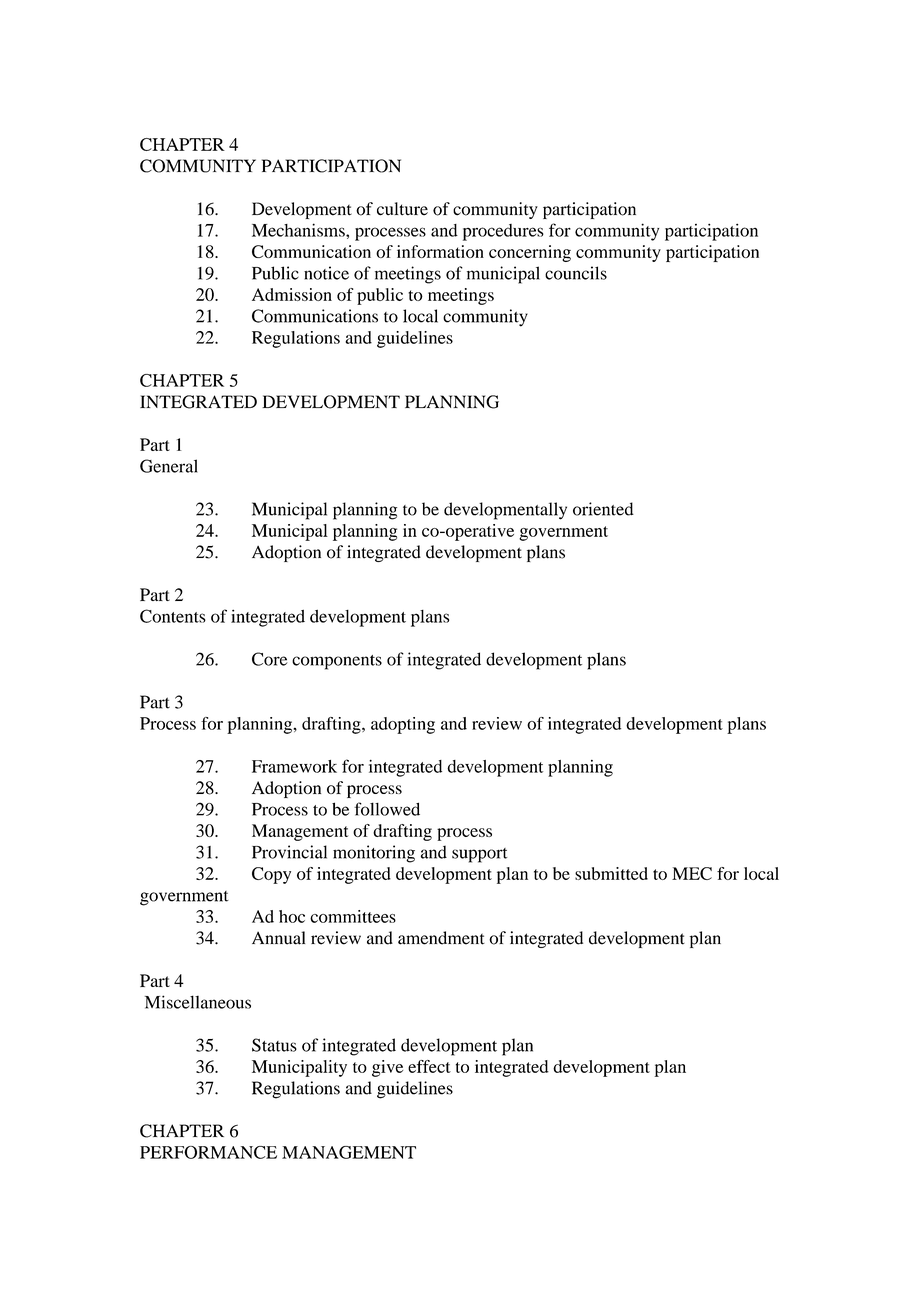 The image size is (924, 1308). Describe the element at coordinates (387, 1068) in the screenshot. I see `give` at that location.
